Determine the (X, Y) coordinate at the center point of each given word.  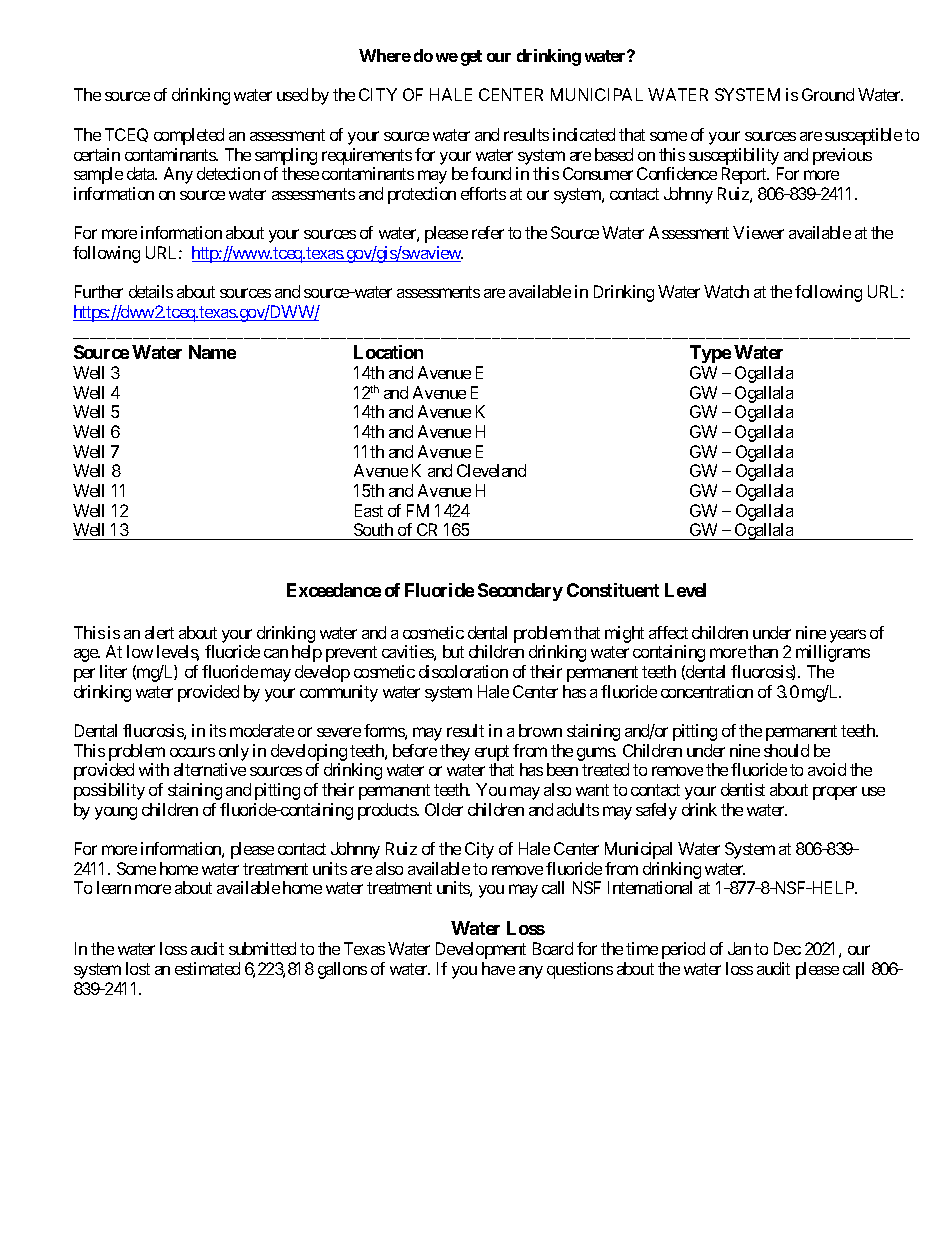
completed (189, 136)
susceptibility (734, 156)
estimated (207, 968)
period (683, 950)
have (498, 968)
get (471, 58)
